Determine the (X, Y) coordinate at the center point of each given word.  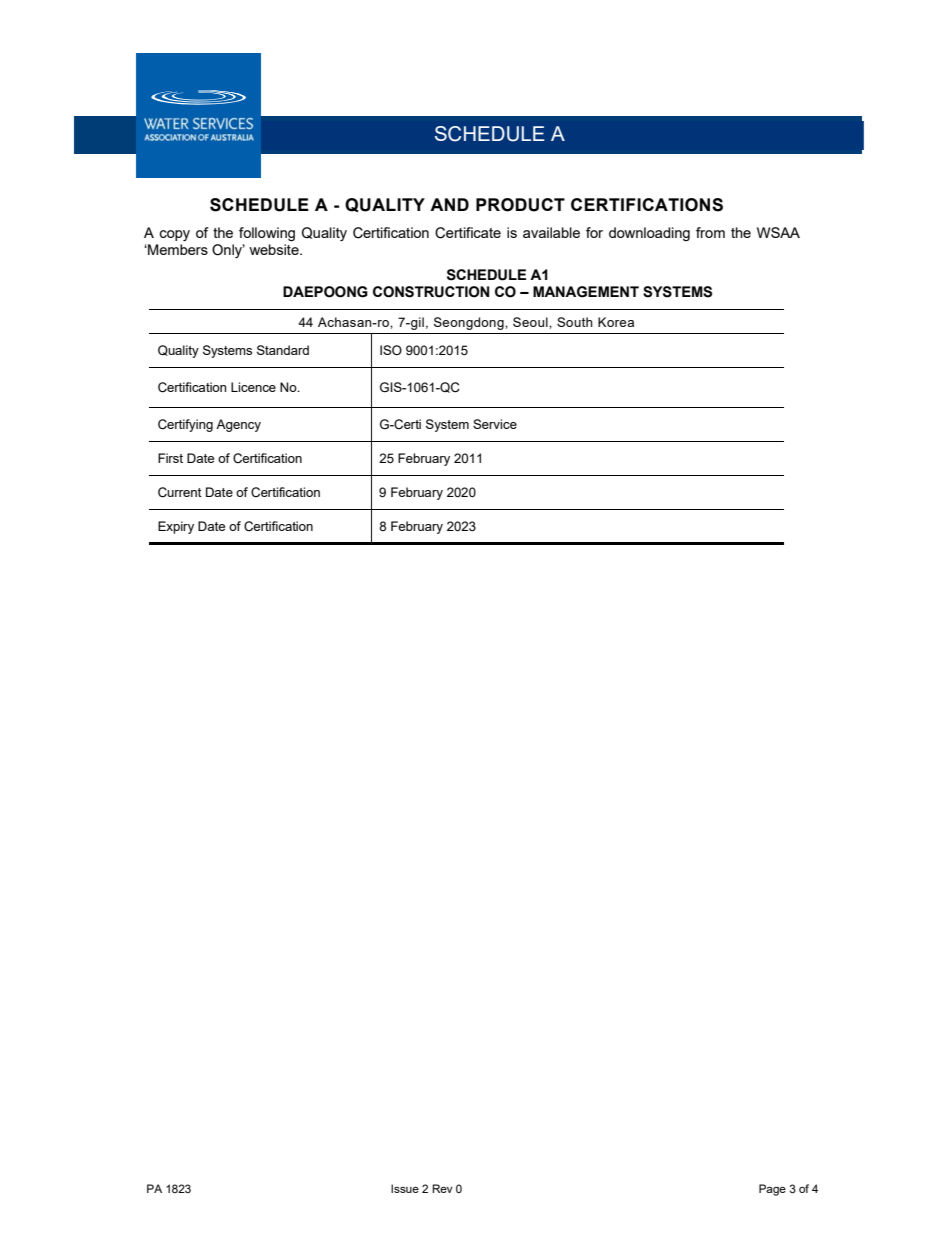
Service (495, 424)
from (710, 232)
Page (772, 1190)
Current (180, 492)
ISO (391, 350)
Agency (238, 425)
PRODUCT (520, 205)
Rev (442, 1188)
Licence (253, 387)
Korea (616, 322)
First (170, 458)
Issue (405, 1188)
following (267, 234)
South (575, 322)
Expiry (176, 527)
